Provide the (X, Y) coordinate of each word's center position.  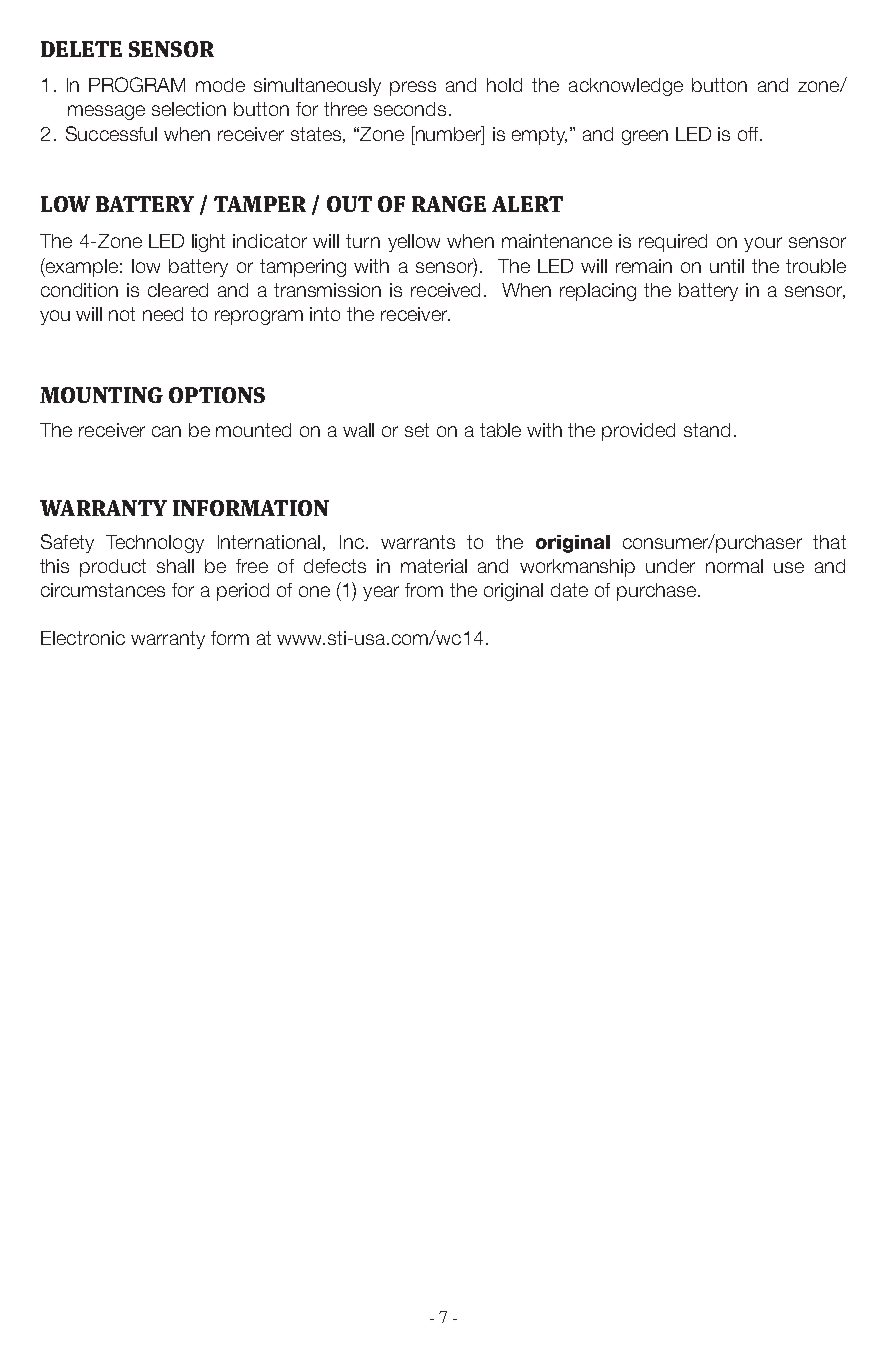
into (325, 314)
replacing (598, 292)
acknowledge (626, 87)
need (163, 314)
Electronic (83, 638)
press (413, 88)
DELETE (81, 49)
